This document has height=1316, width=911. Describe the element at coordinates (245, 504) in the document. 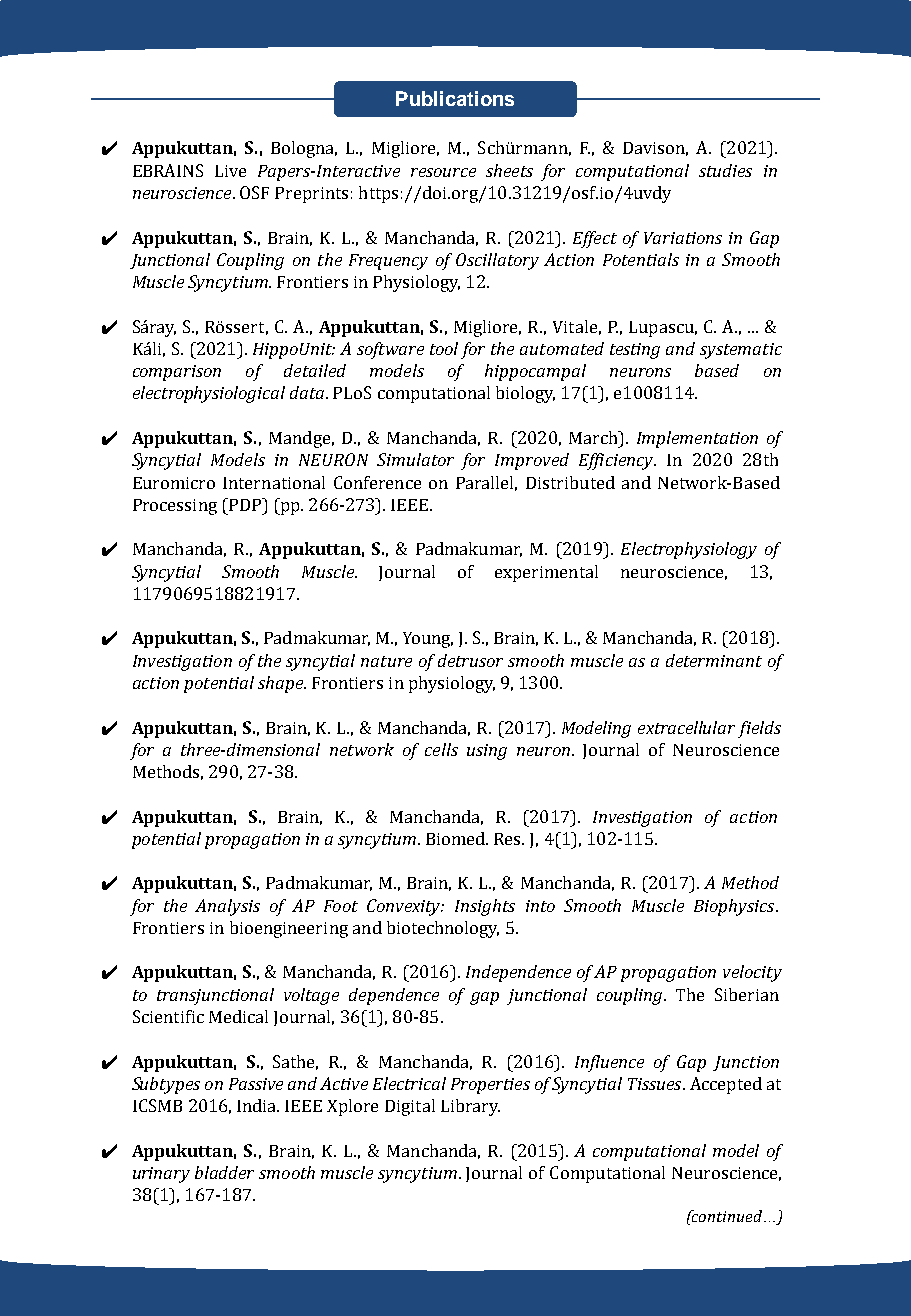

I see `PDP` at that location.
